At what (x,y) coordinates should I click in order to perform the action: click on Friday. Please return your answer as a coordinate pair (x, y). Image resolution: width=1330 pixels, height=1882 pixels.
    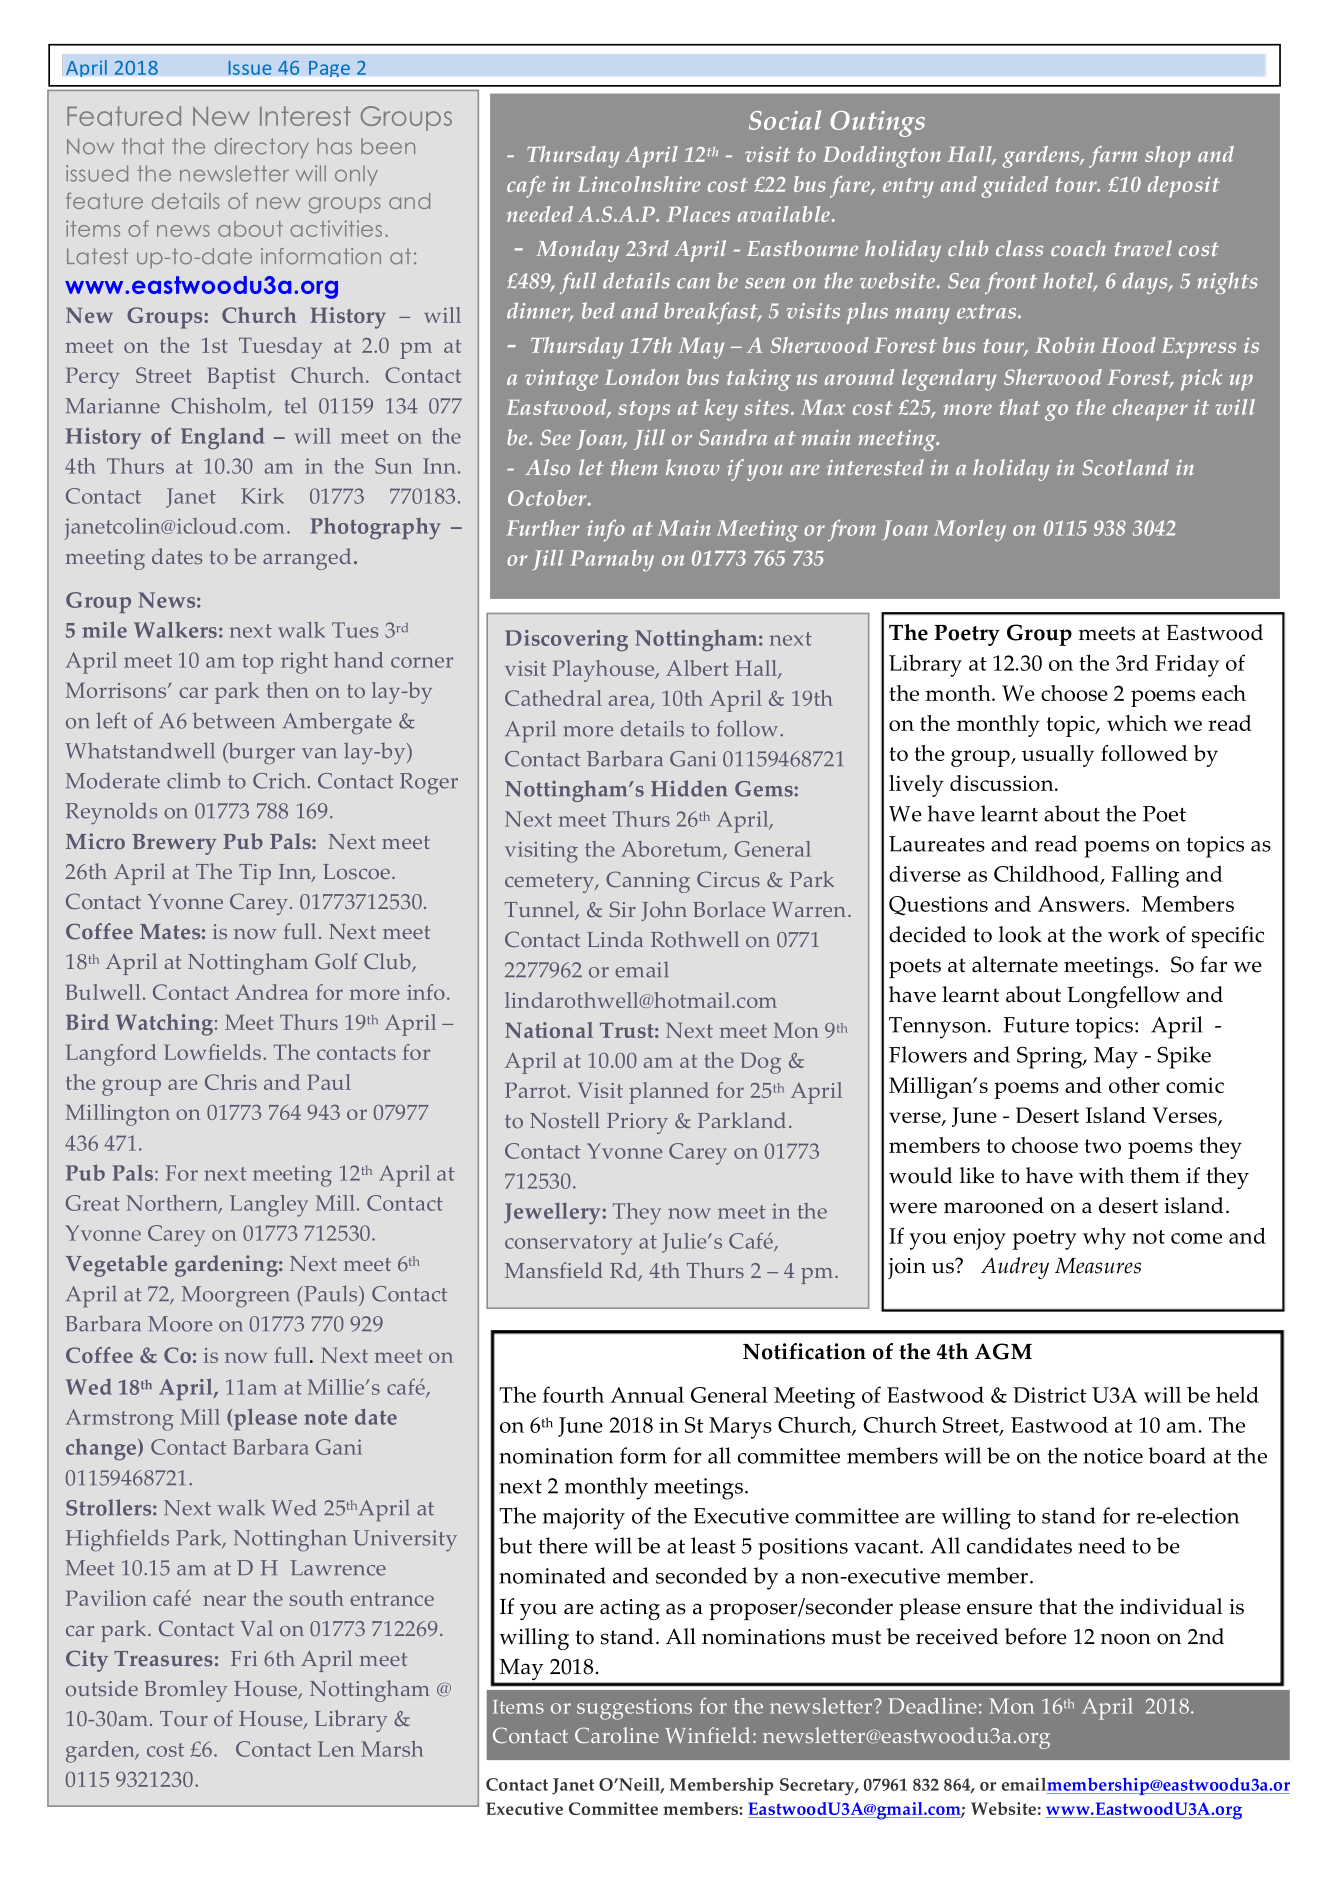
    Looking at the image, I should click on (1187, 665).
